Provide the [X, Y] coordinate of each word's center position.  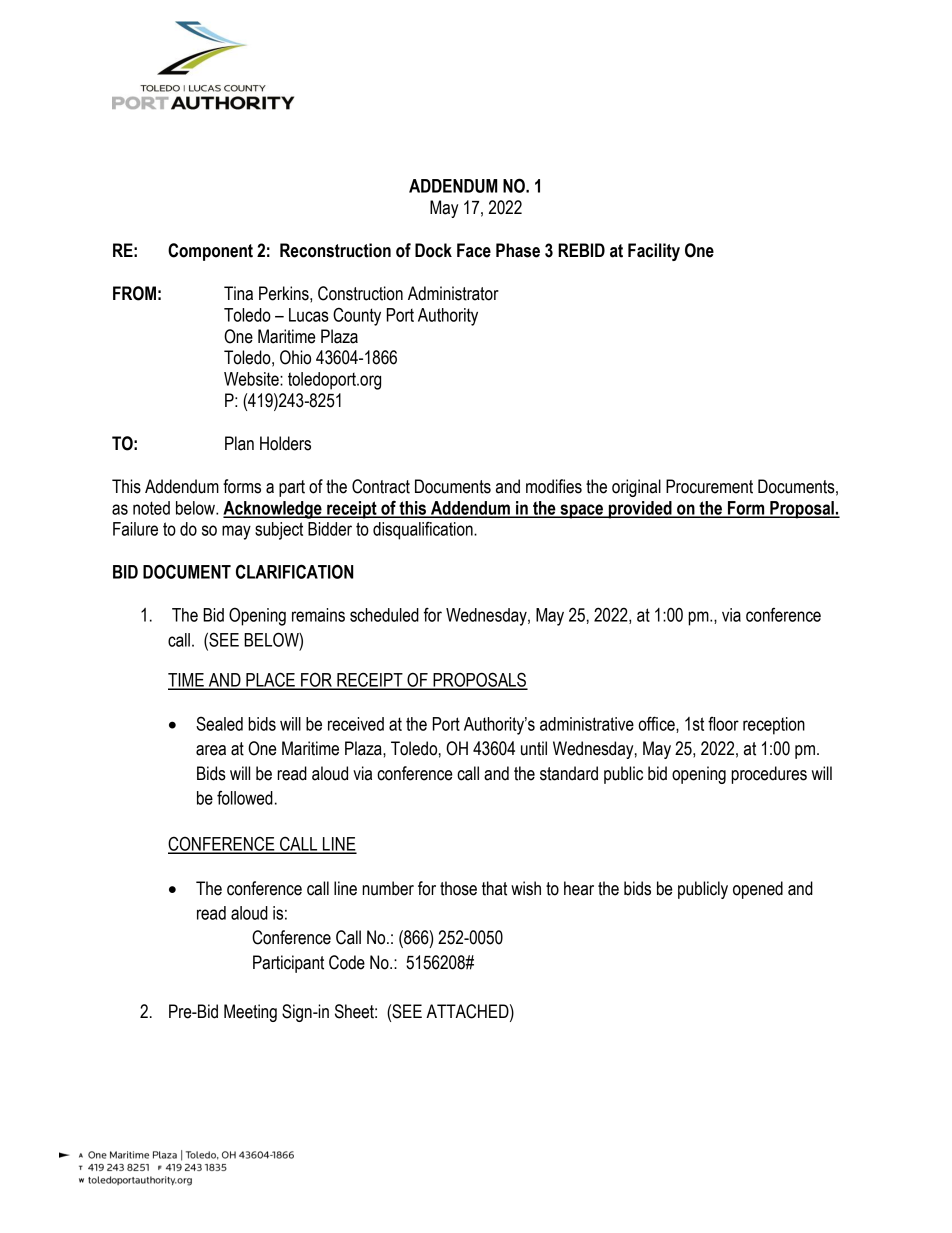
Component [210, 252]
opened [758, 890]
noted [151, 508]
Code [347, 962]
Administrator [453, 293]
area [211, 750]
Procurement [709, 486]
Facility [654, 252]
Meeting [250, 1013]
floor [723, 724]
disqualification [424, 530]
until [534, 748]
